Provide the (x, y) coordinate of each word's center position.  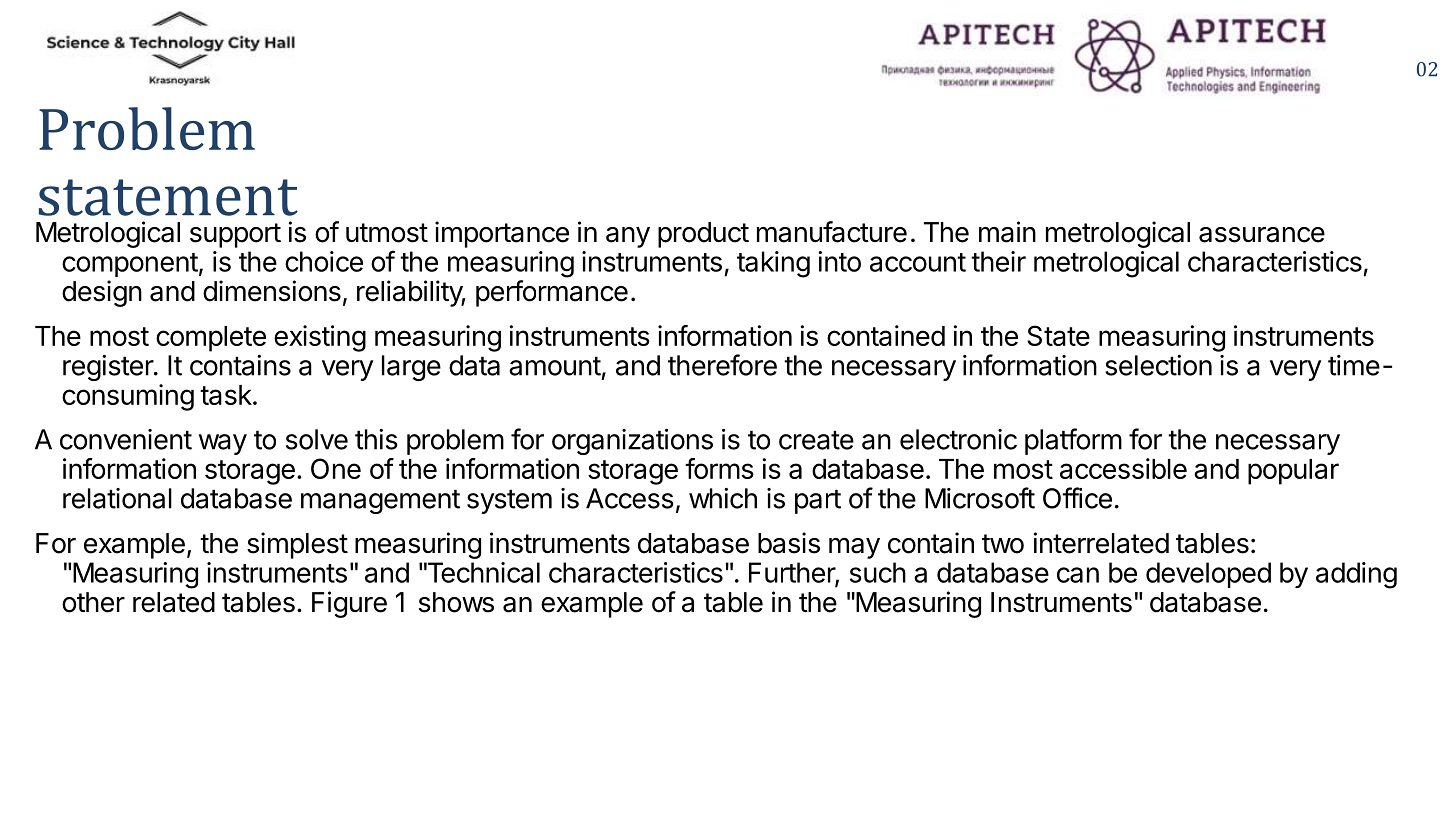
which (723, 498)
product (703, 235)
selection (1158, 365)
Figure (349, 604)
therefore (722, 365)
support (235, 235)
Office (1077, 498)
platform (1073, 441)
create (816, 440)
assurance (1262, 235)
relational (117, 498)
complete (211, 339)
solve (317, 439)
